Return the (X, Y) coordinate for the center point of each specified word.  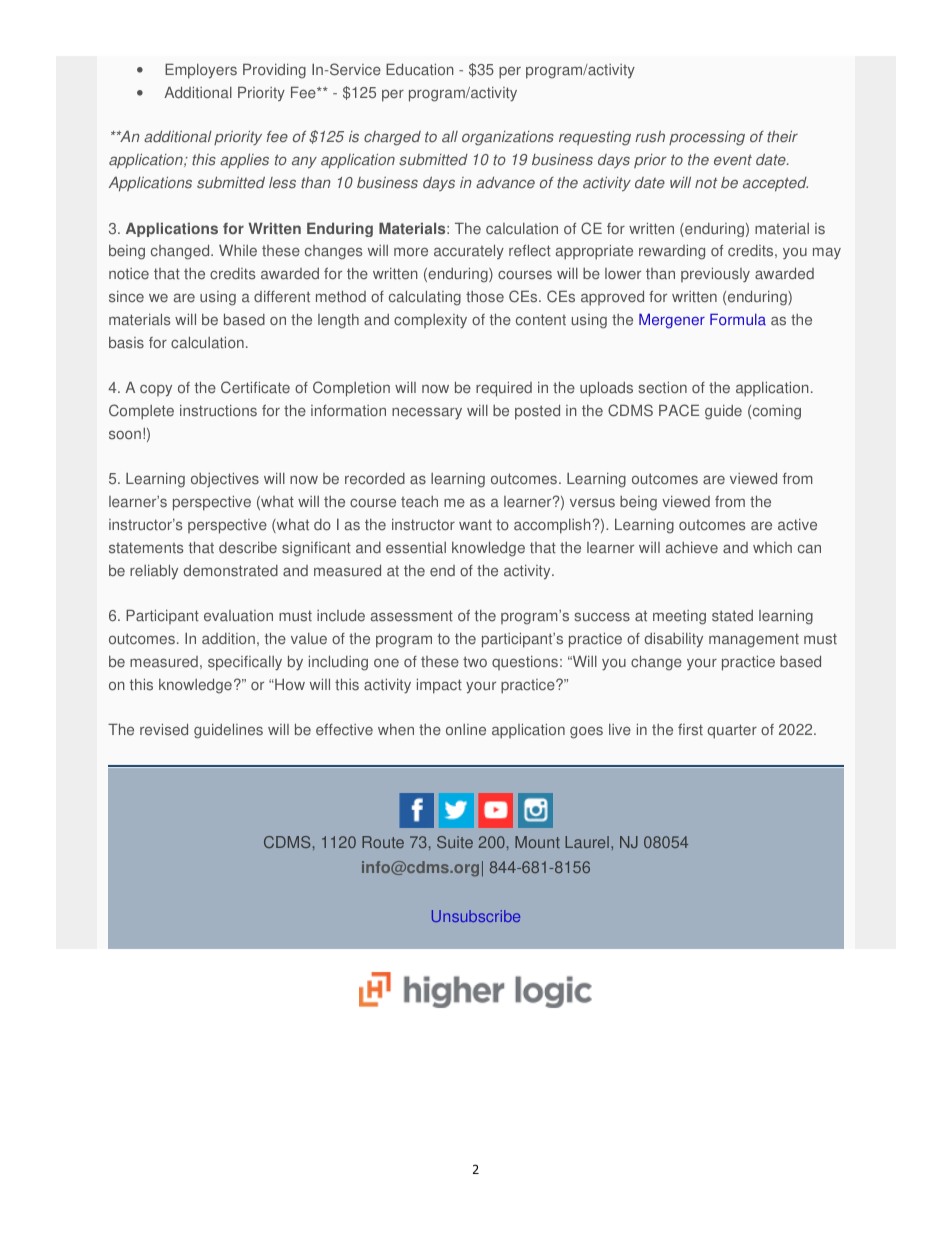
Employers (201, 71)
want (475, 525)
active (797, 524)
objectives (225, 479)
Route (383, 842)
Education (419, 69)
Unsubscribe (476, 916)
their (782, 136)
